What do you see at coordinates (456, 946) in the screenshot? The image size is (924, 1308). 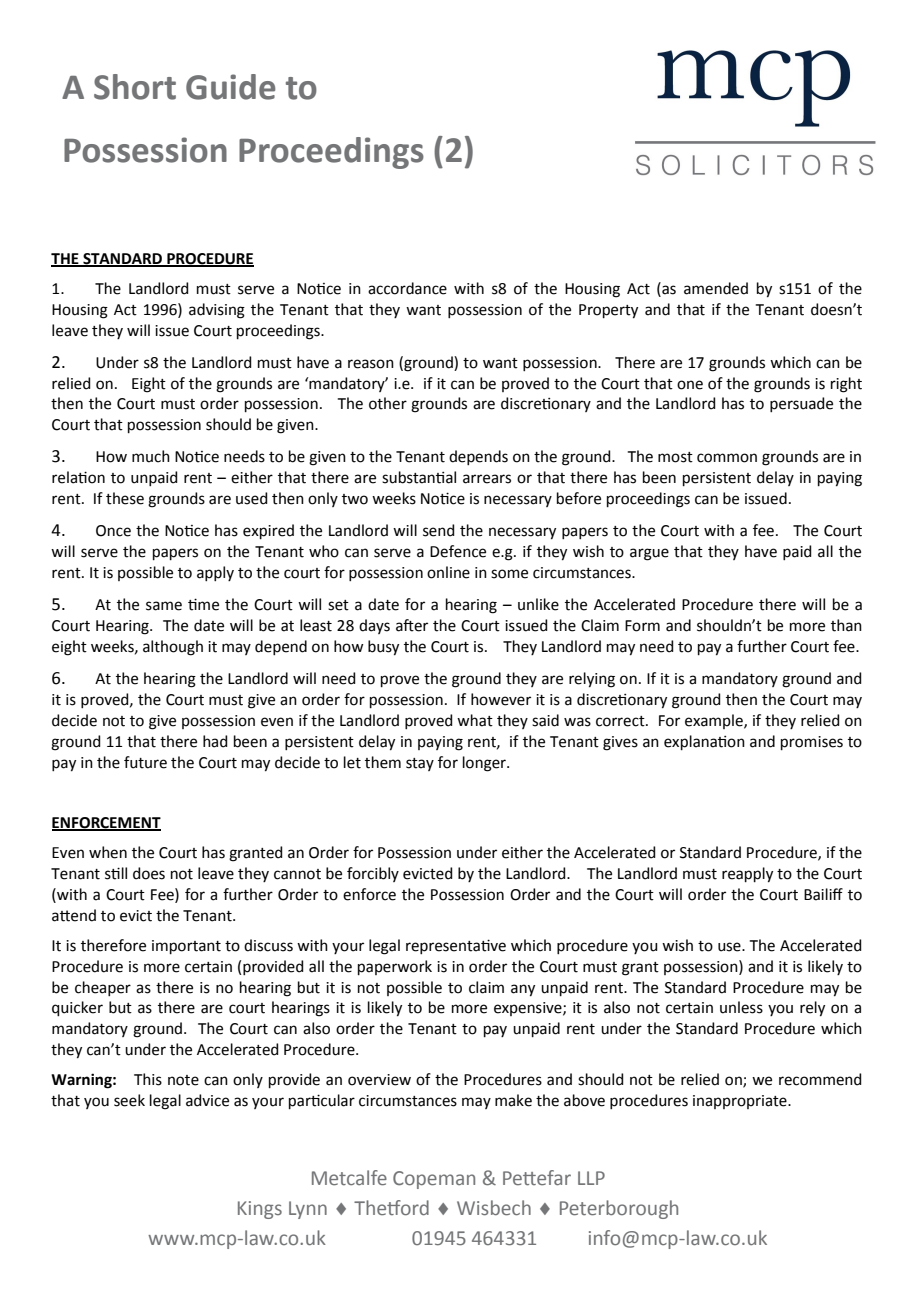 I see `representative` at bounding box center [456, 946].
